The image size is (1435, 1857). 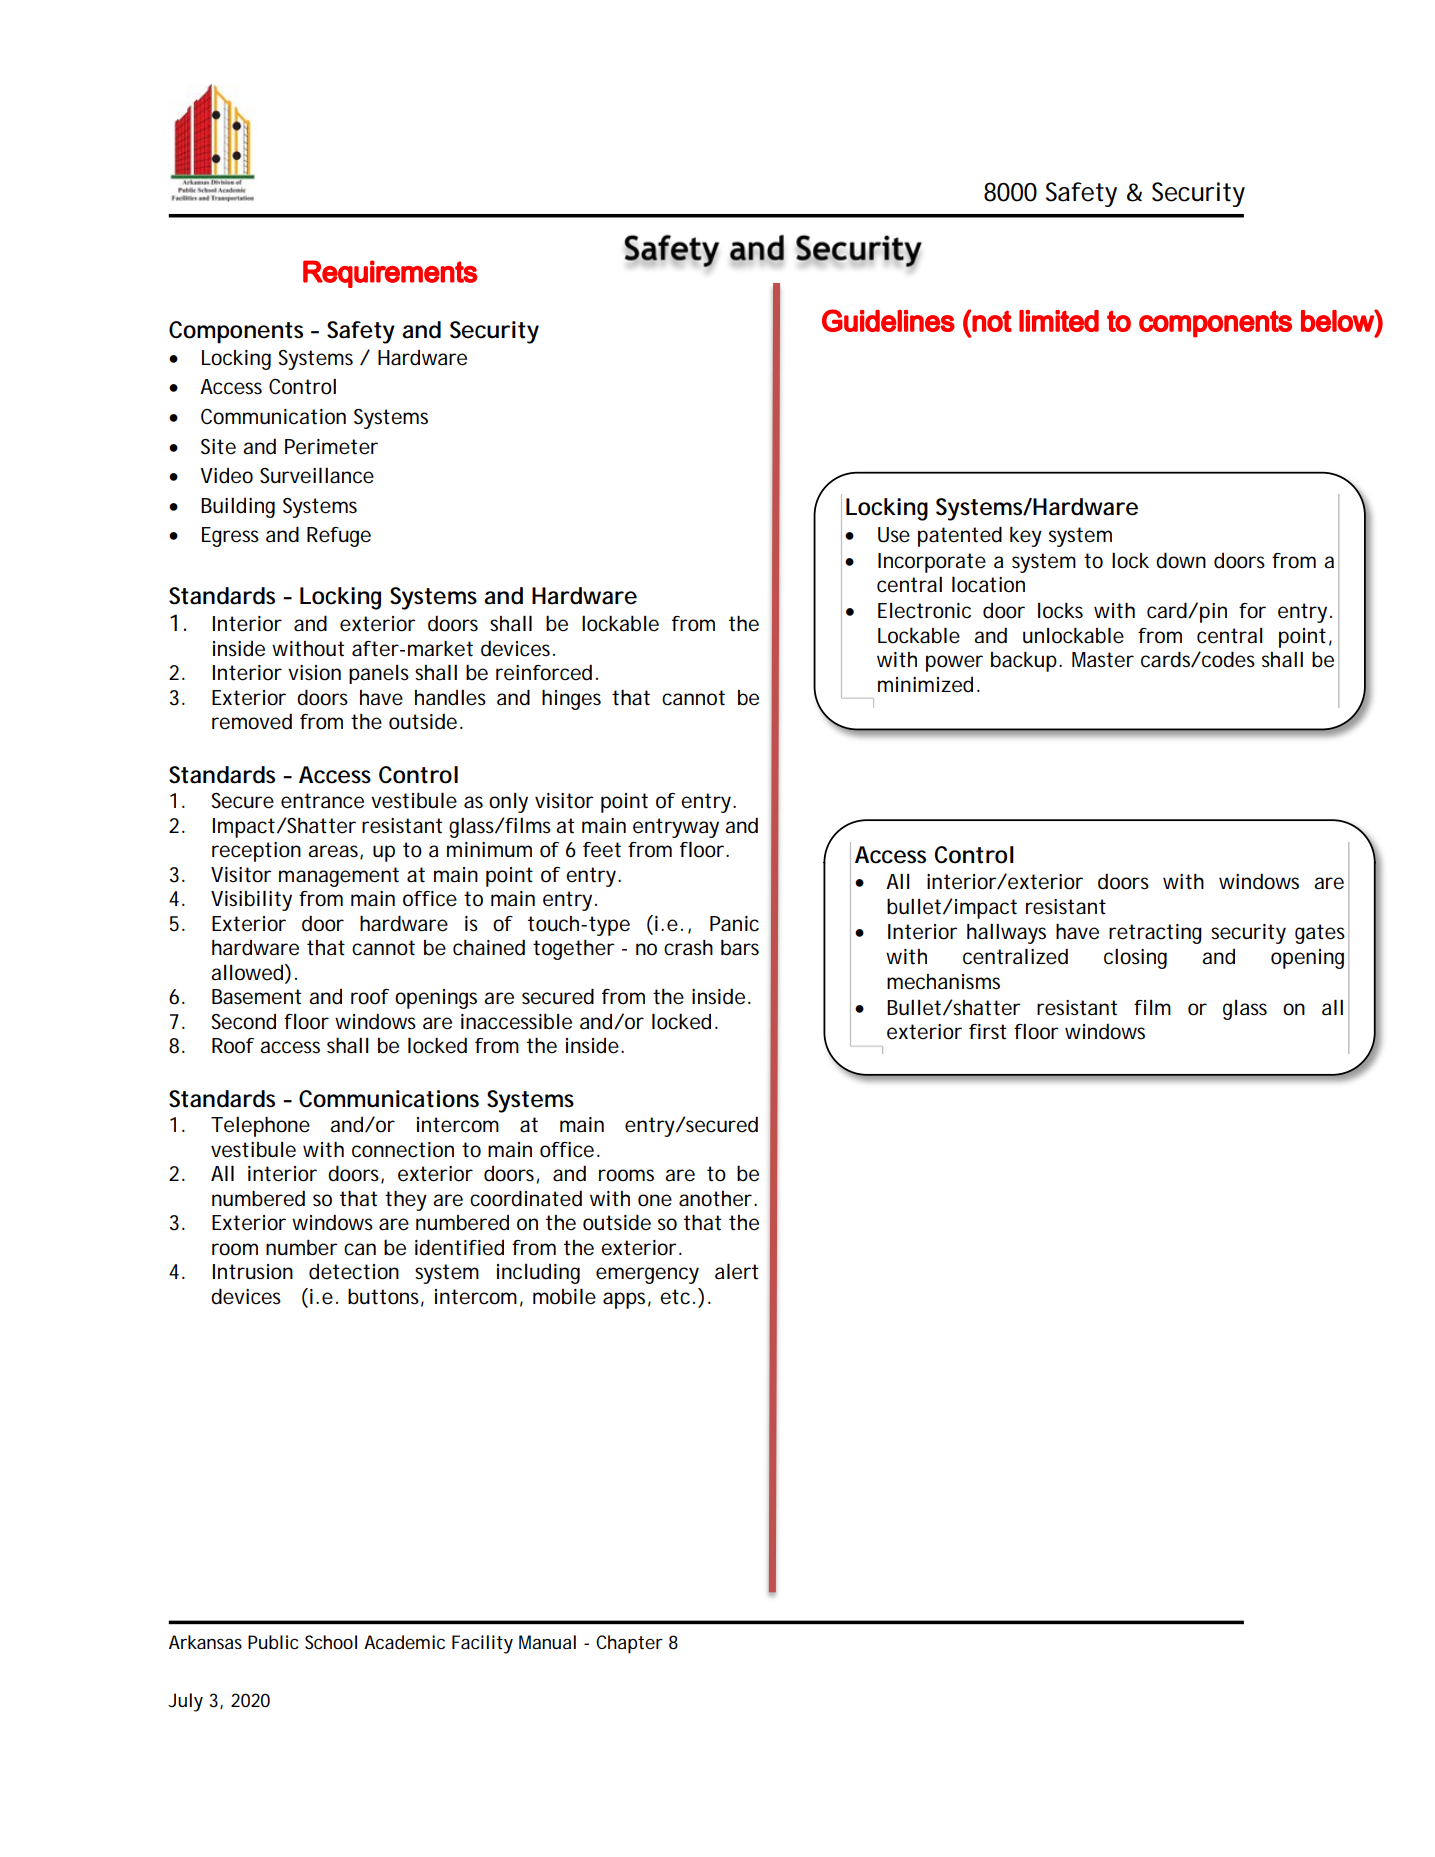 What do you see at coordinates (314, 673) in the image?
I see `vision` at bounding box center [314, 673].
